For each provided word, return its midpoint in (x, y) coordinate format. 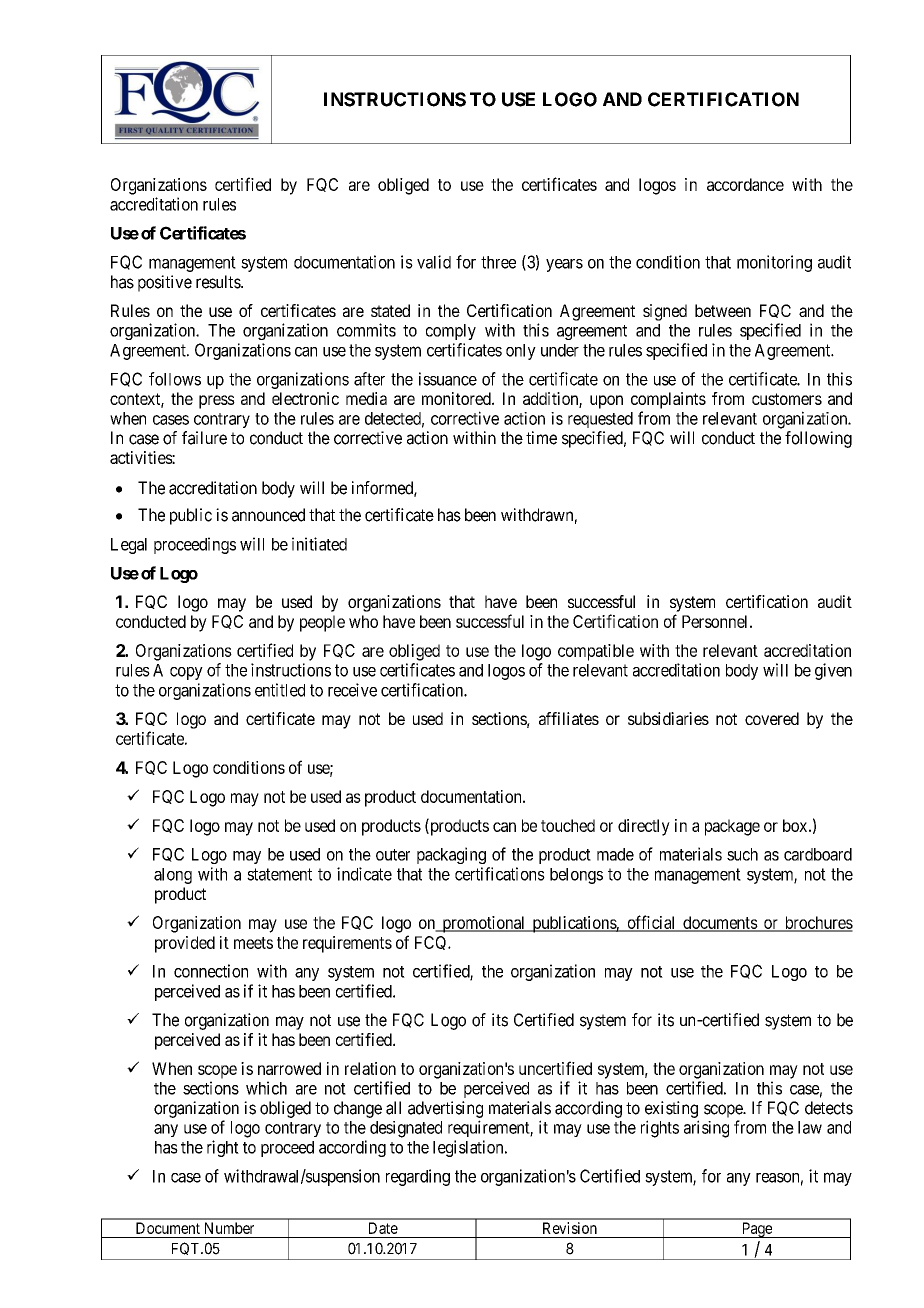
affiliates (569, 718)
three (498, 262)
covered (772, 718)
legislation (469, 1148)
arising (706, 1129)
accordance (745, 184)
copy (186, 673)
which (266, 1088)
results (219, 282)
